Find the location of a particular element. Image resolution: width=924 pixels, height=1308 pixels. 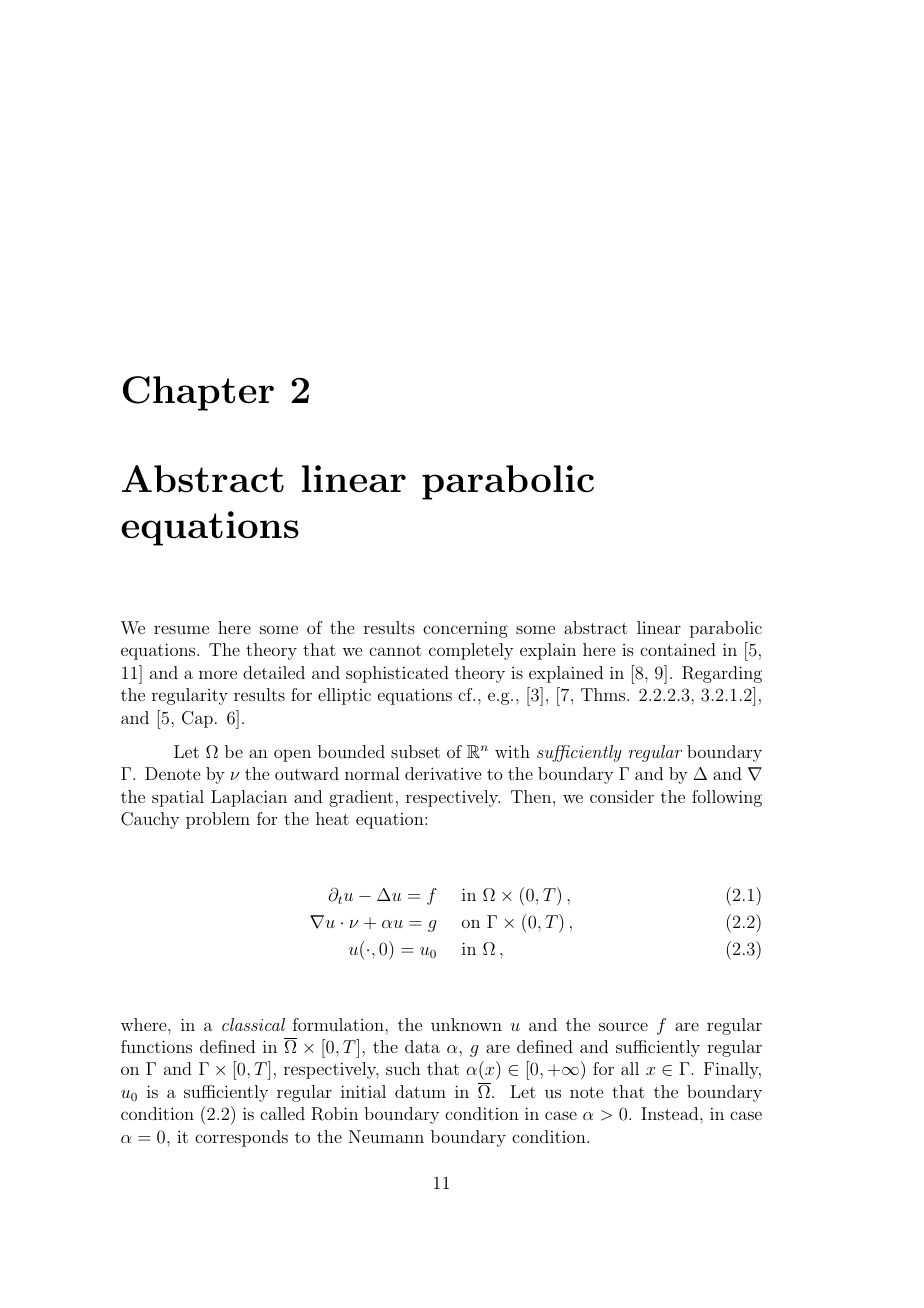

contained is located at coordinates (678, 649).
